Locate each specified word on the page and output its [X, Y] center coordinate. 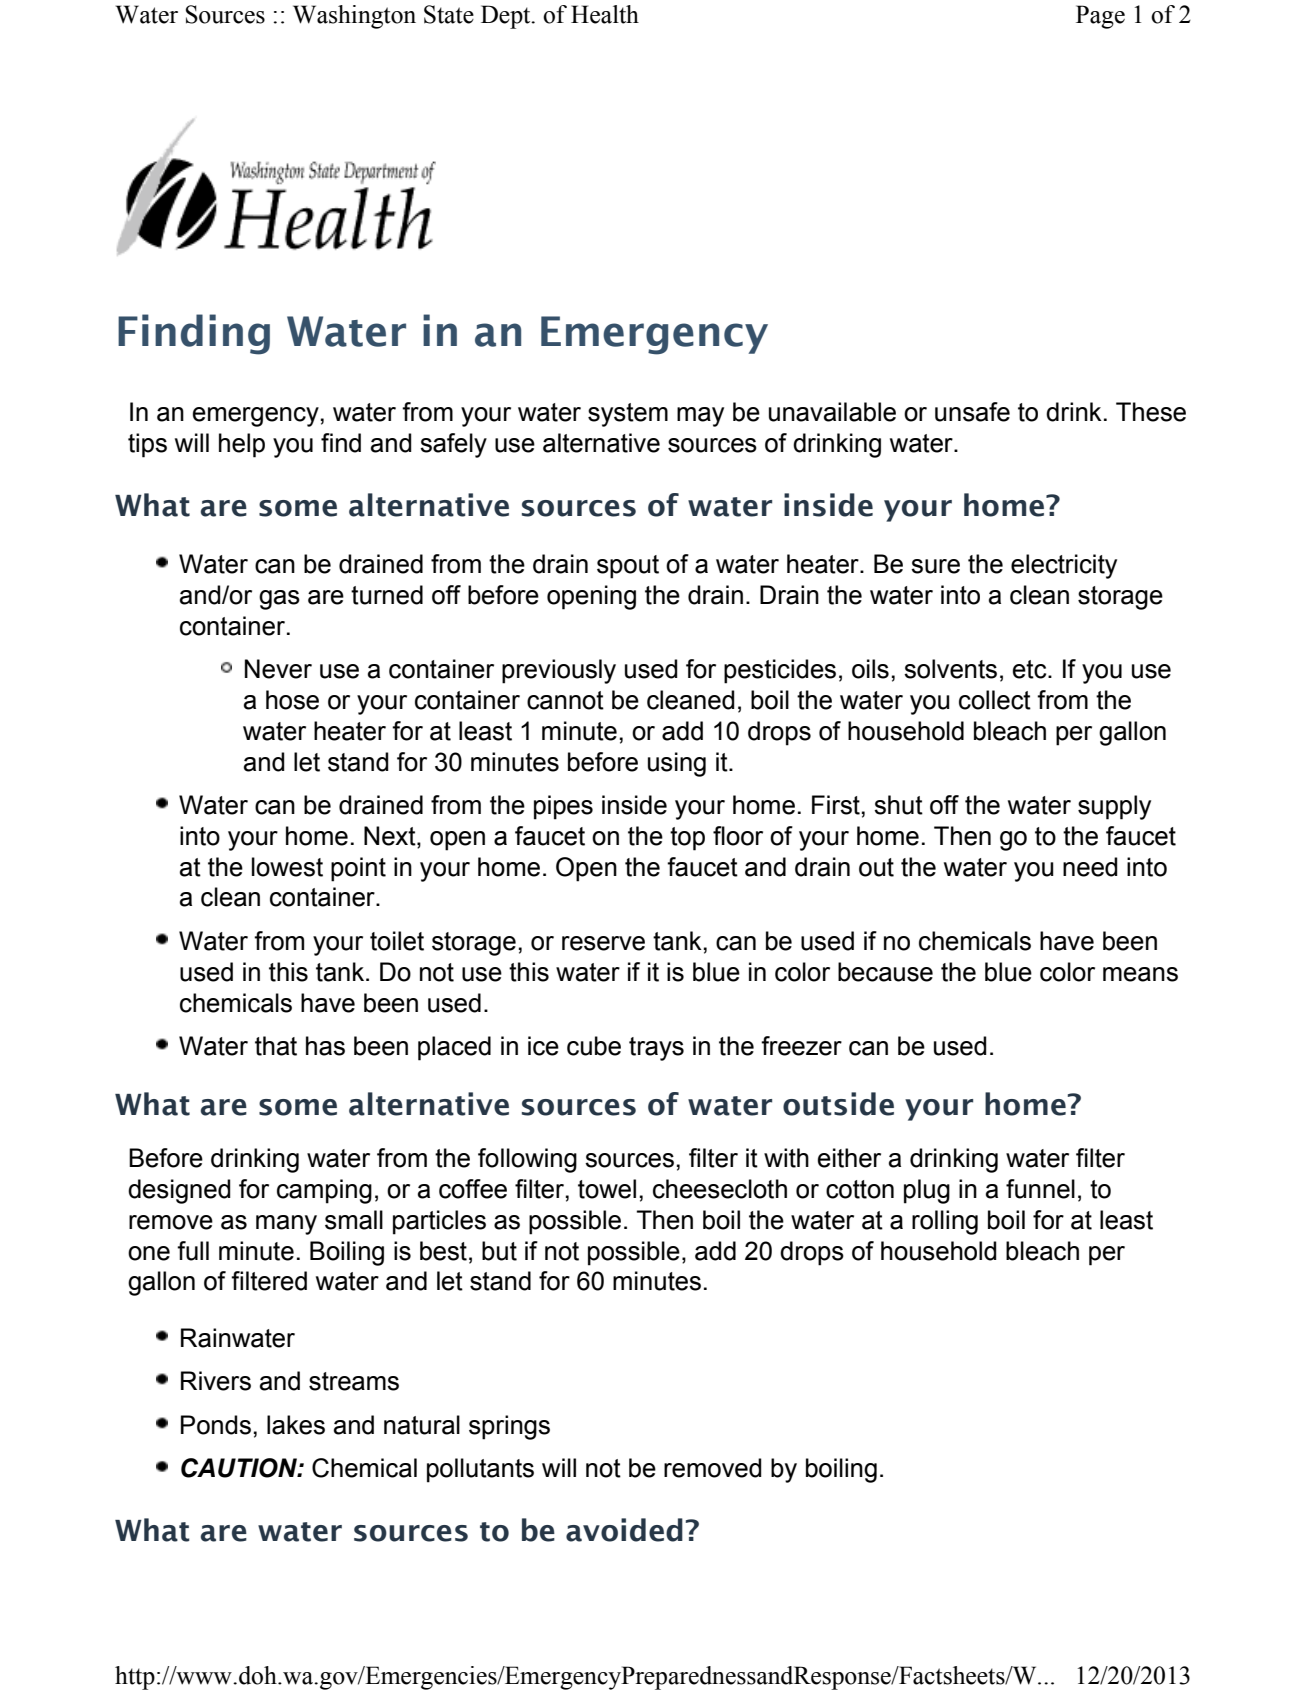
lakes [296, 1425]
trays [656, 1049]
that [276, 1046]
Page [1100, 17]
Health [605, 14]
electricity [1064, 566]
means [1140, 974]
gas [279, 600]
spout [628, 567]
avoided [624, 1530]
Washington [354, 17]
